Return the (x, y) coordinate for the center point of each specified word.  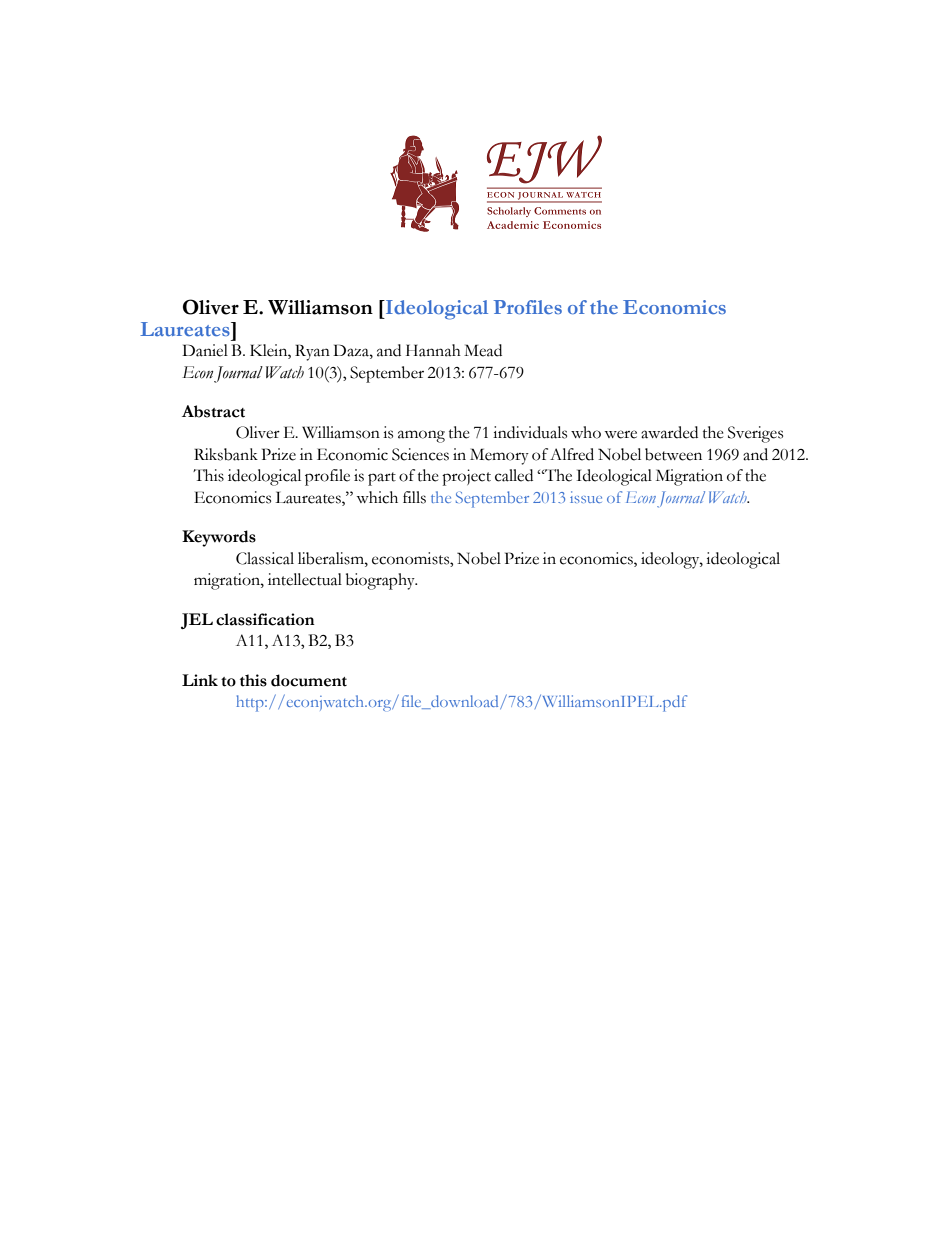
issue (586, 497)
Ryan (312, 352)
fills (414, 497)
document (309, 680)
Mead (483, 350)
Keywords (219, 538)
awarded (669, 432)
